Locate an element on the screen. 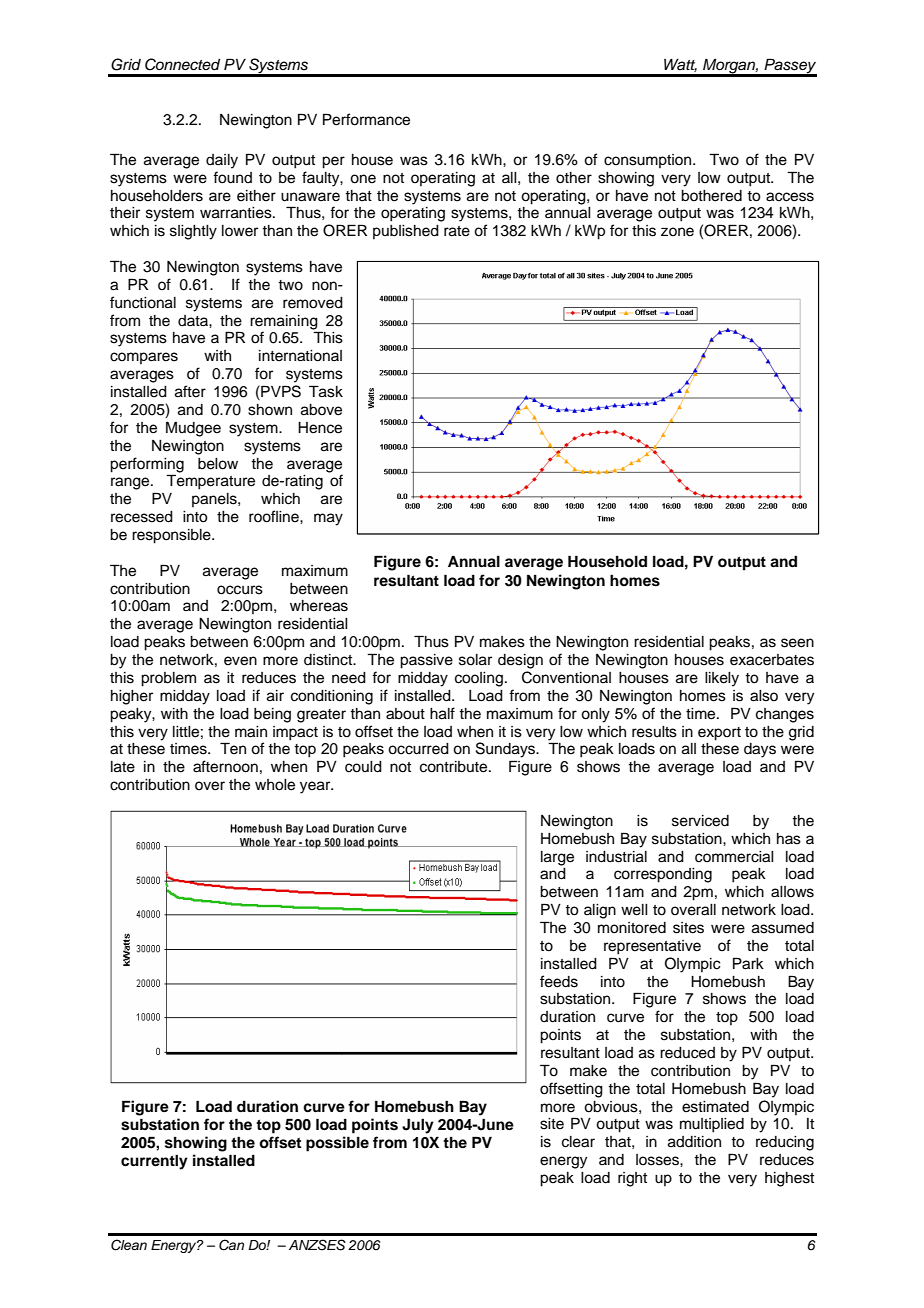 Image resolution: width=924 pixels, height=1308 pixels. whole is located at coordinates (275, 785).
